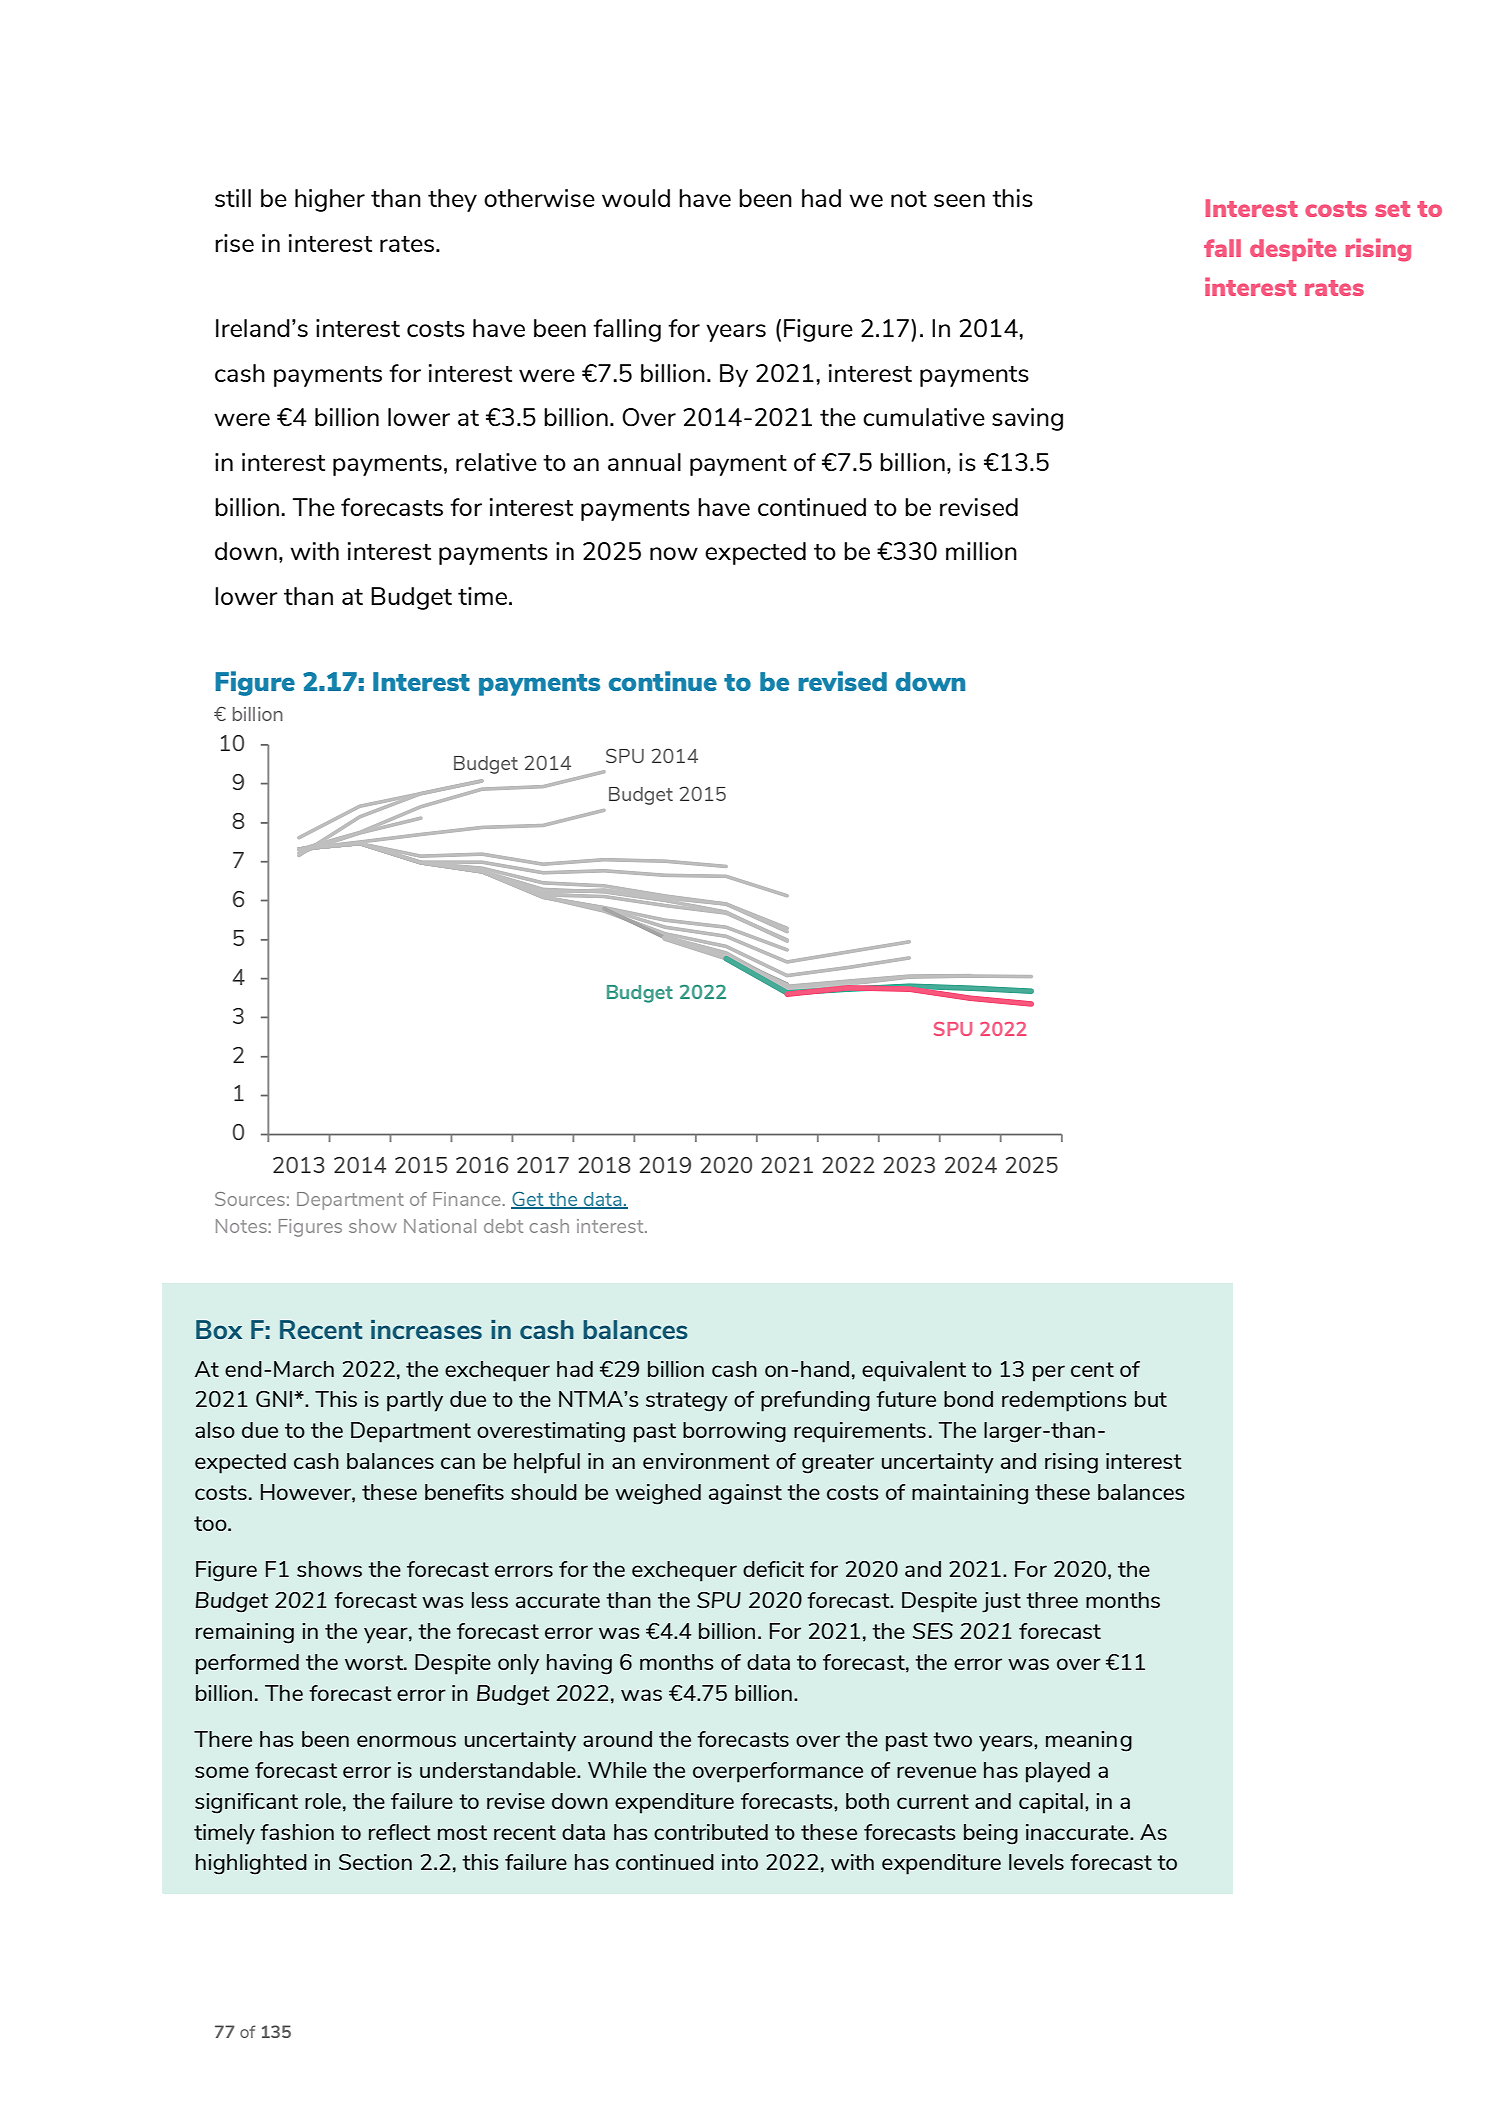 Image resolution: width=1500 pixels, height=2121 pixels. What do you see at coordinates (1064, 1401) in the page?
I see `redemptions` at bounding box center [1064, 1401].
